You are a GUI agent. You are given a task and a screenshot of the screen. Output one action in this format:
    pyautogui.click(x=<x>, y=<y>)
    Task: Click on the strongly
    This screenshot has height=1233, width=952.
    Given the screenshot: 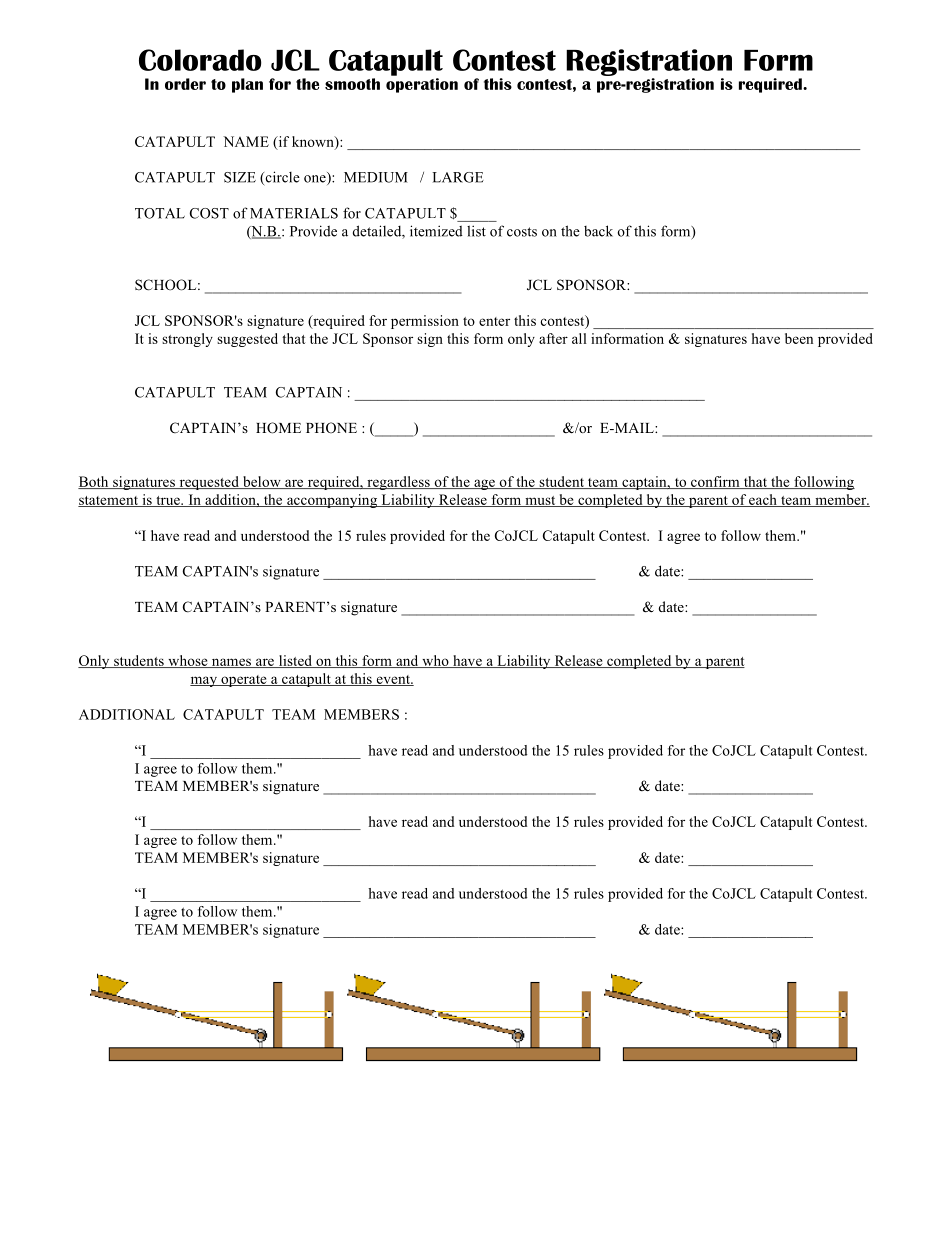 What is the action you would take?
    pyautogui.click(x=187, y=340)
